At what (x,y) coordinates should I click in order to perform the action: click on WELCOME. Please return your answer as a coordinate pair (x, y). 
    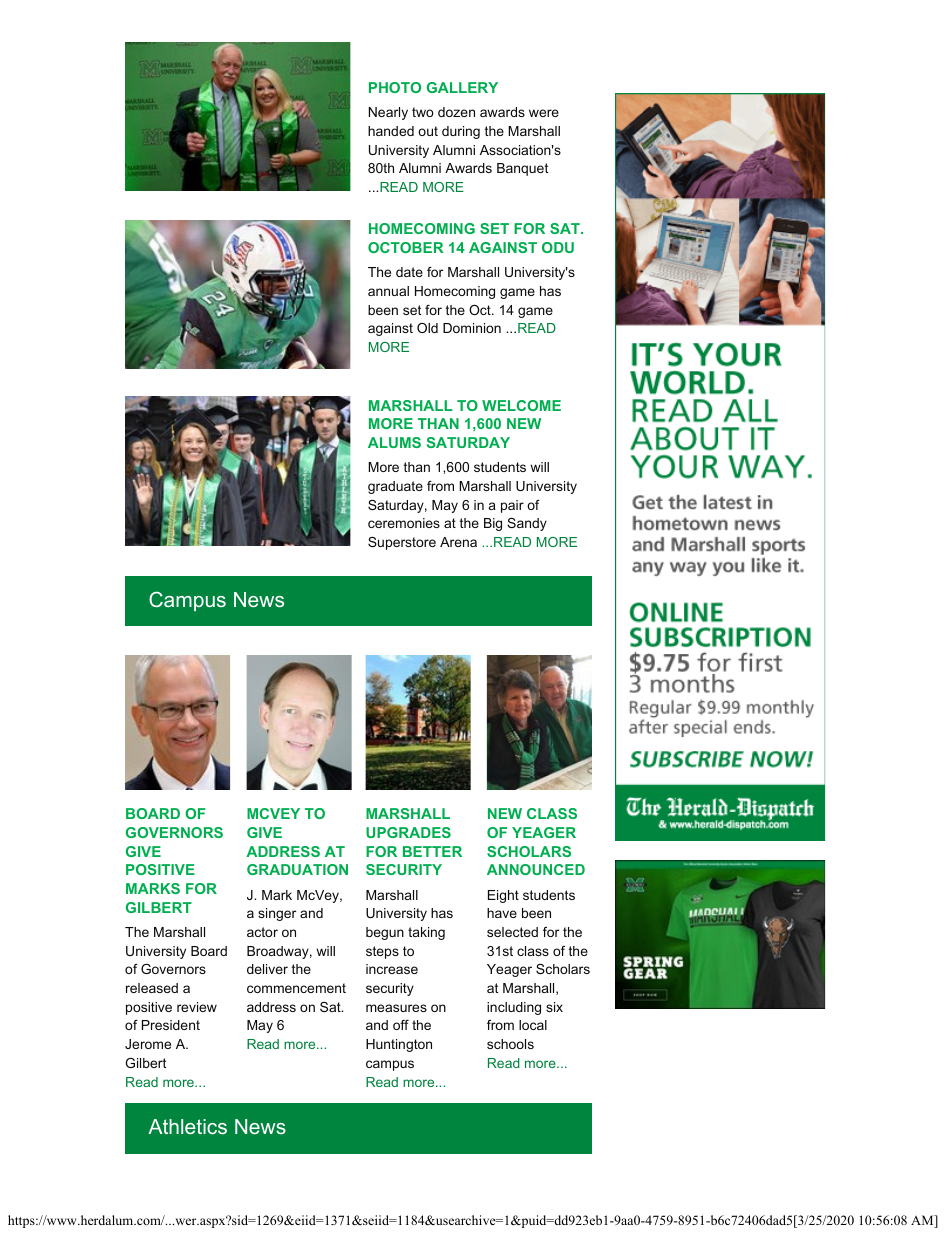
    Looking at the image, I should click on (521, 405).
